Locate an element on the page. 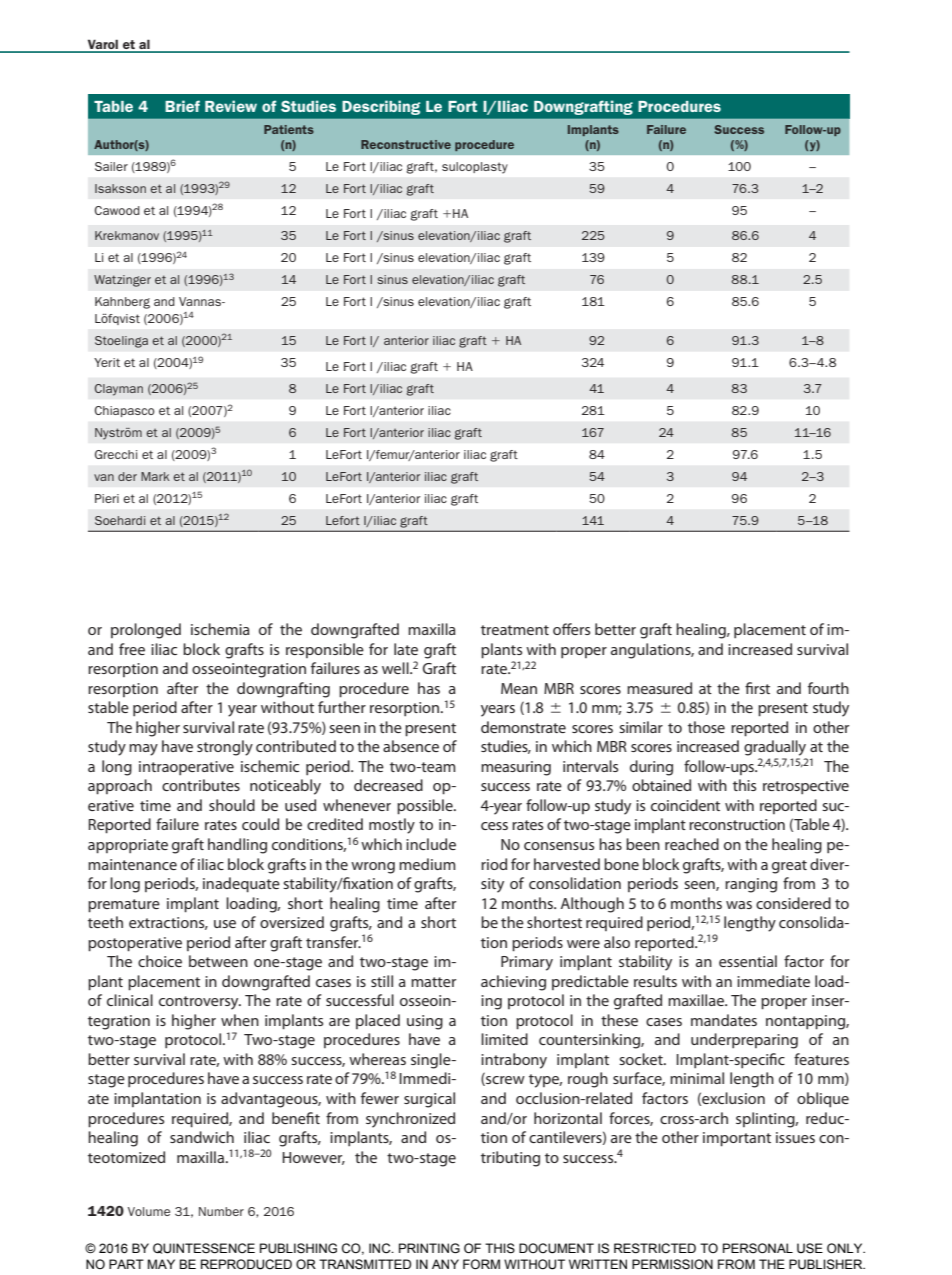 This document has width=952, height=1275. sulcoplasty is located at coordinates (475, 168).
